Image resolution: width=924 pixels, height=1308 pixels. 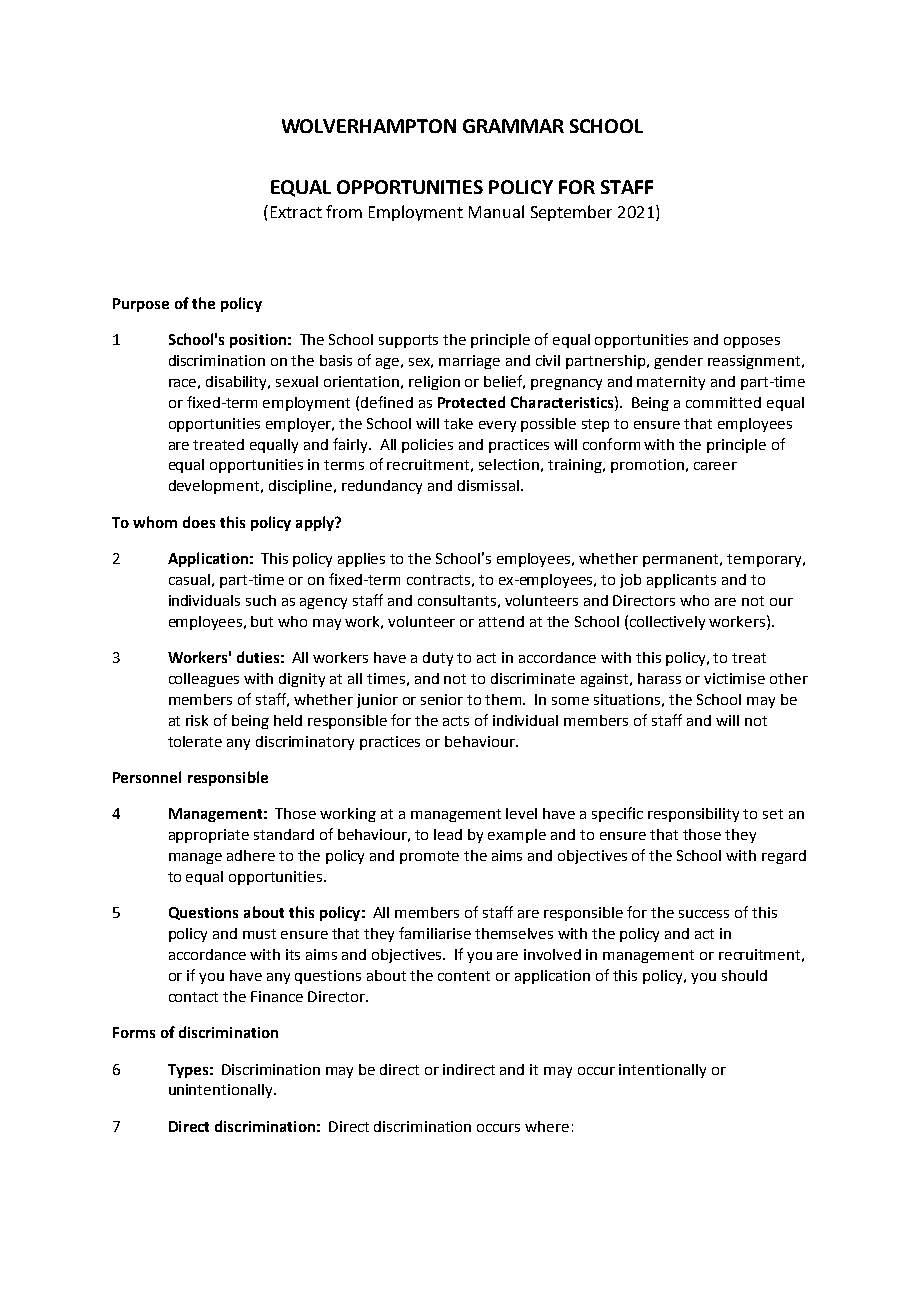 I want to click on Extract, so click(x=296, y=212).
